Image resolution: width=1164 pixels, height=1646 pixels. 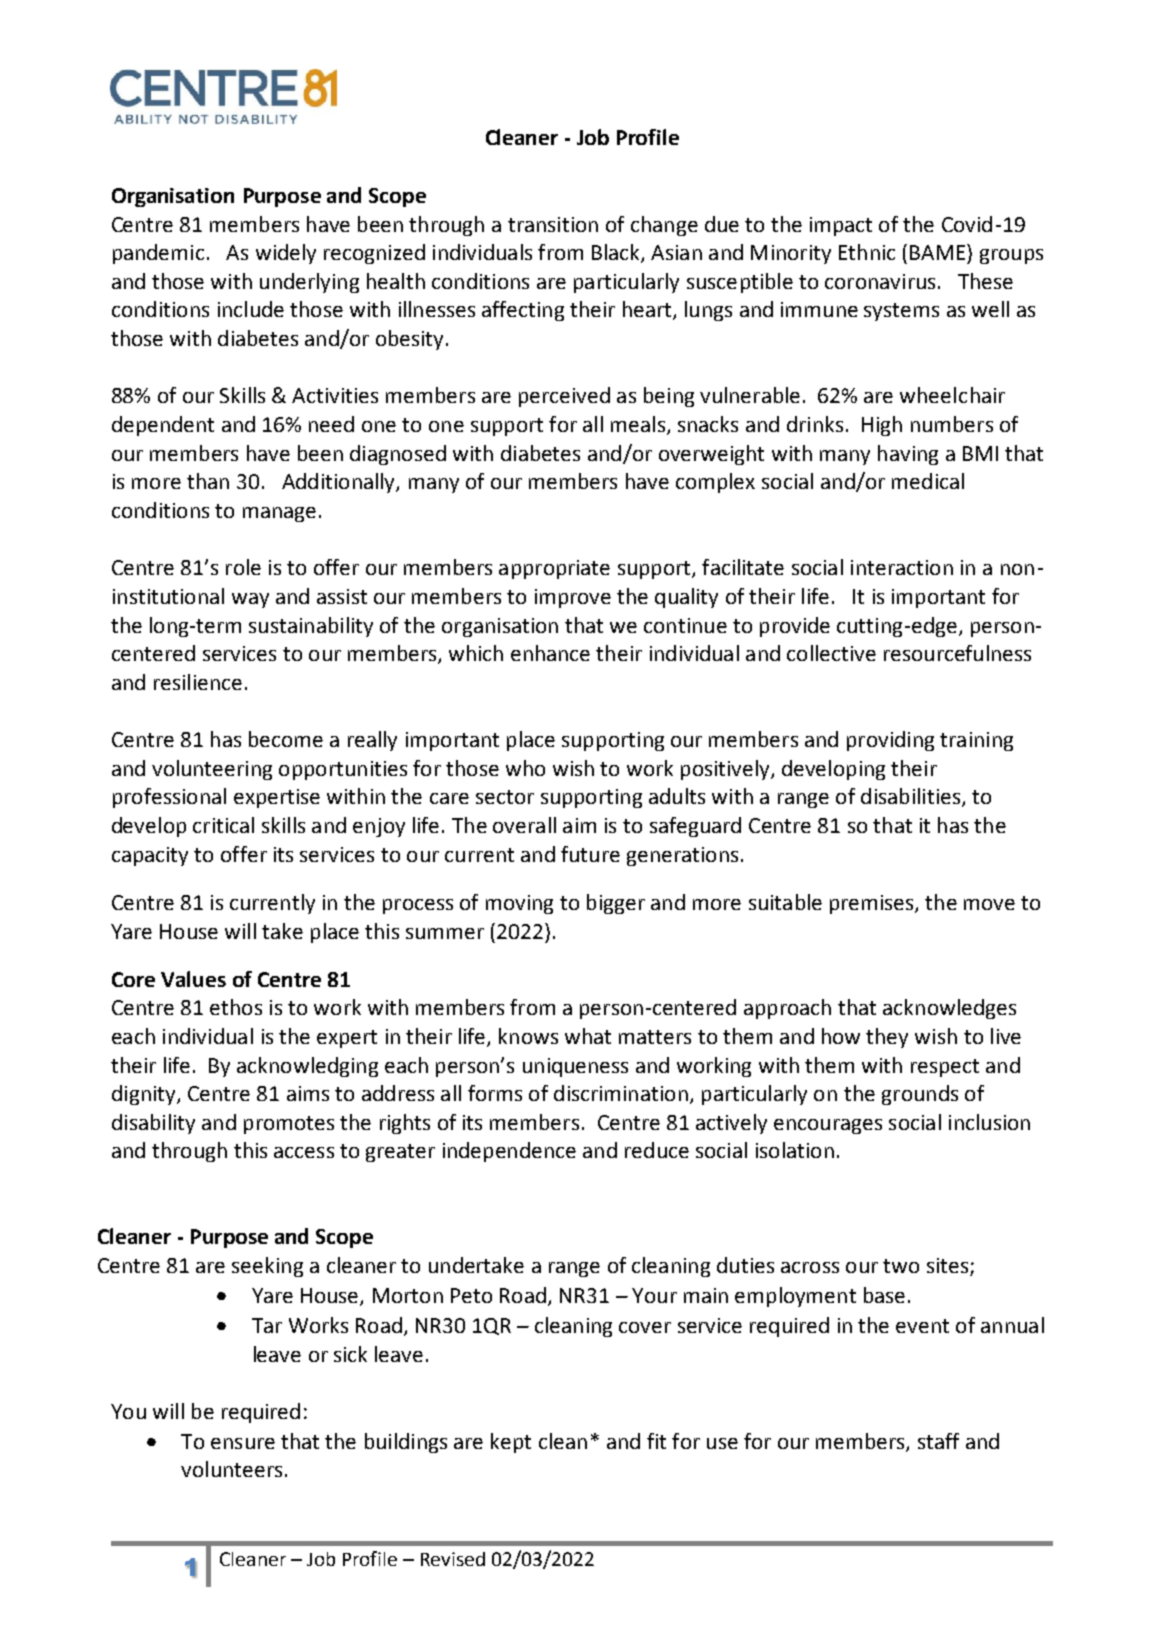 What do you see at coordinates (575, 1067) in the screenshot?
I see `uniqueness` at bounding box center [575, 1067].
